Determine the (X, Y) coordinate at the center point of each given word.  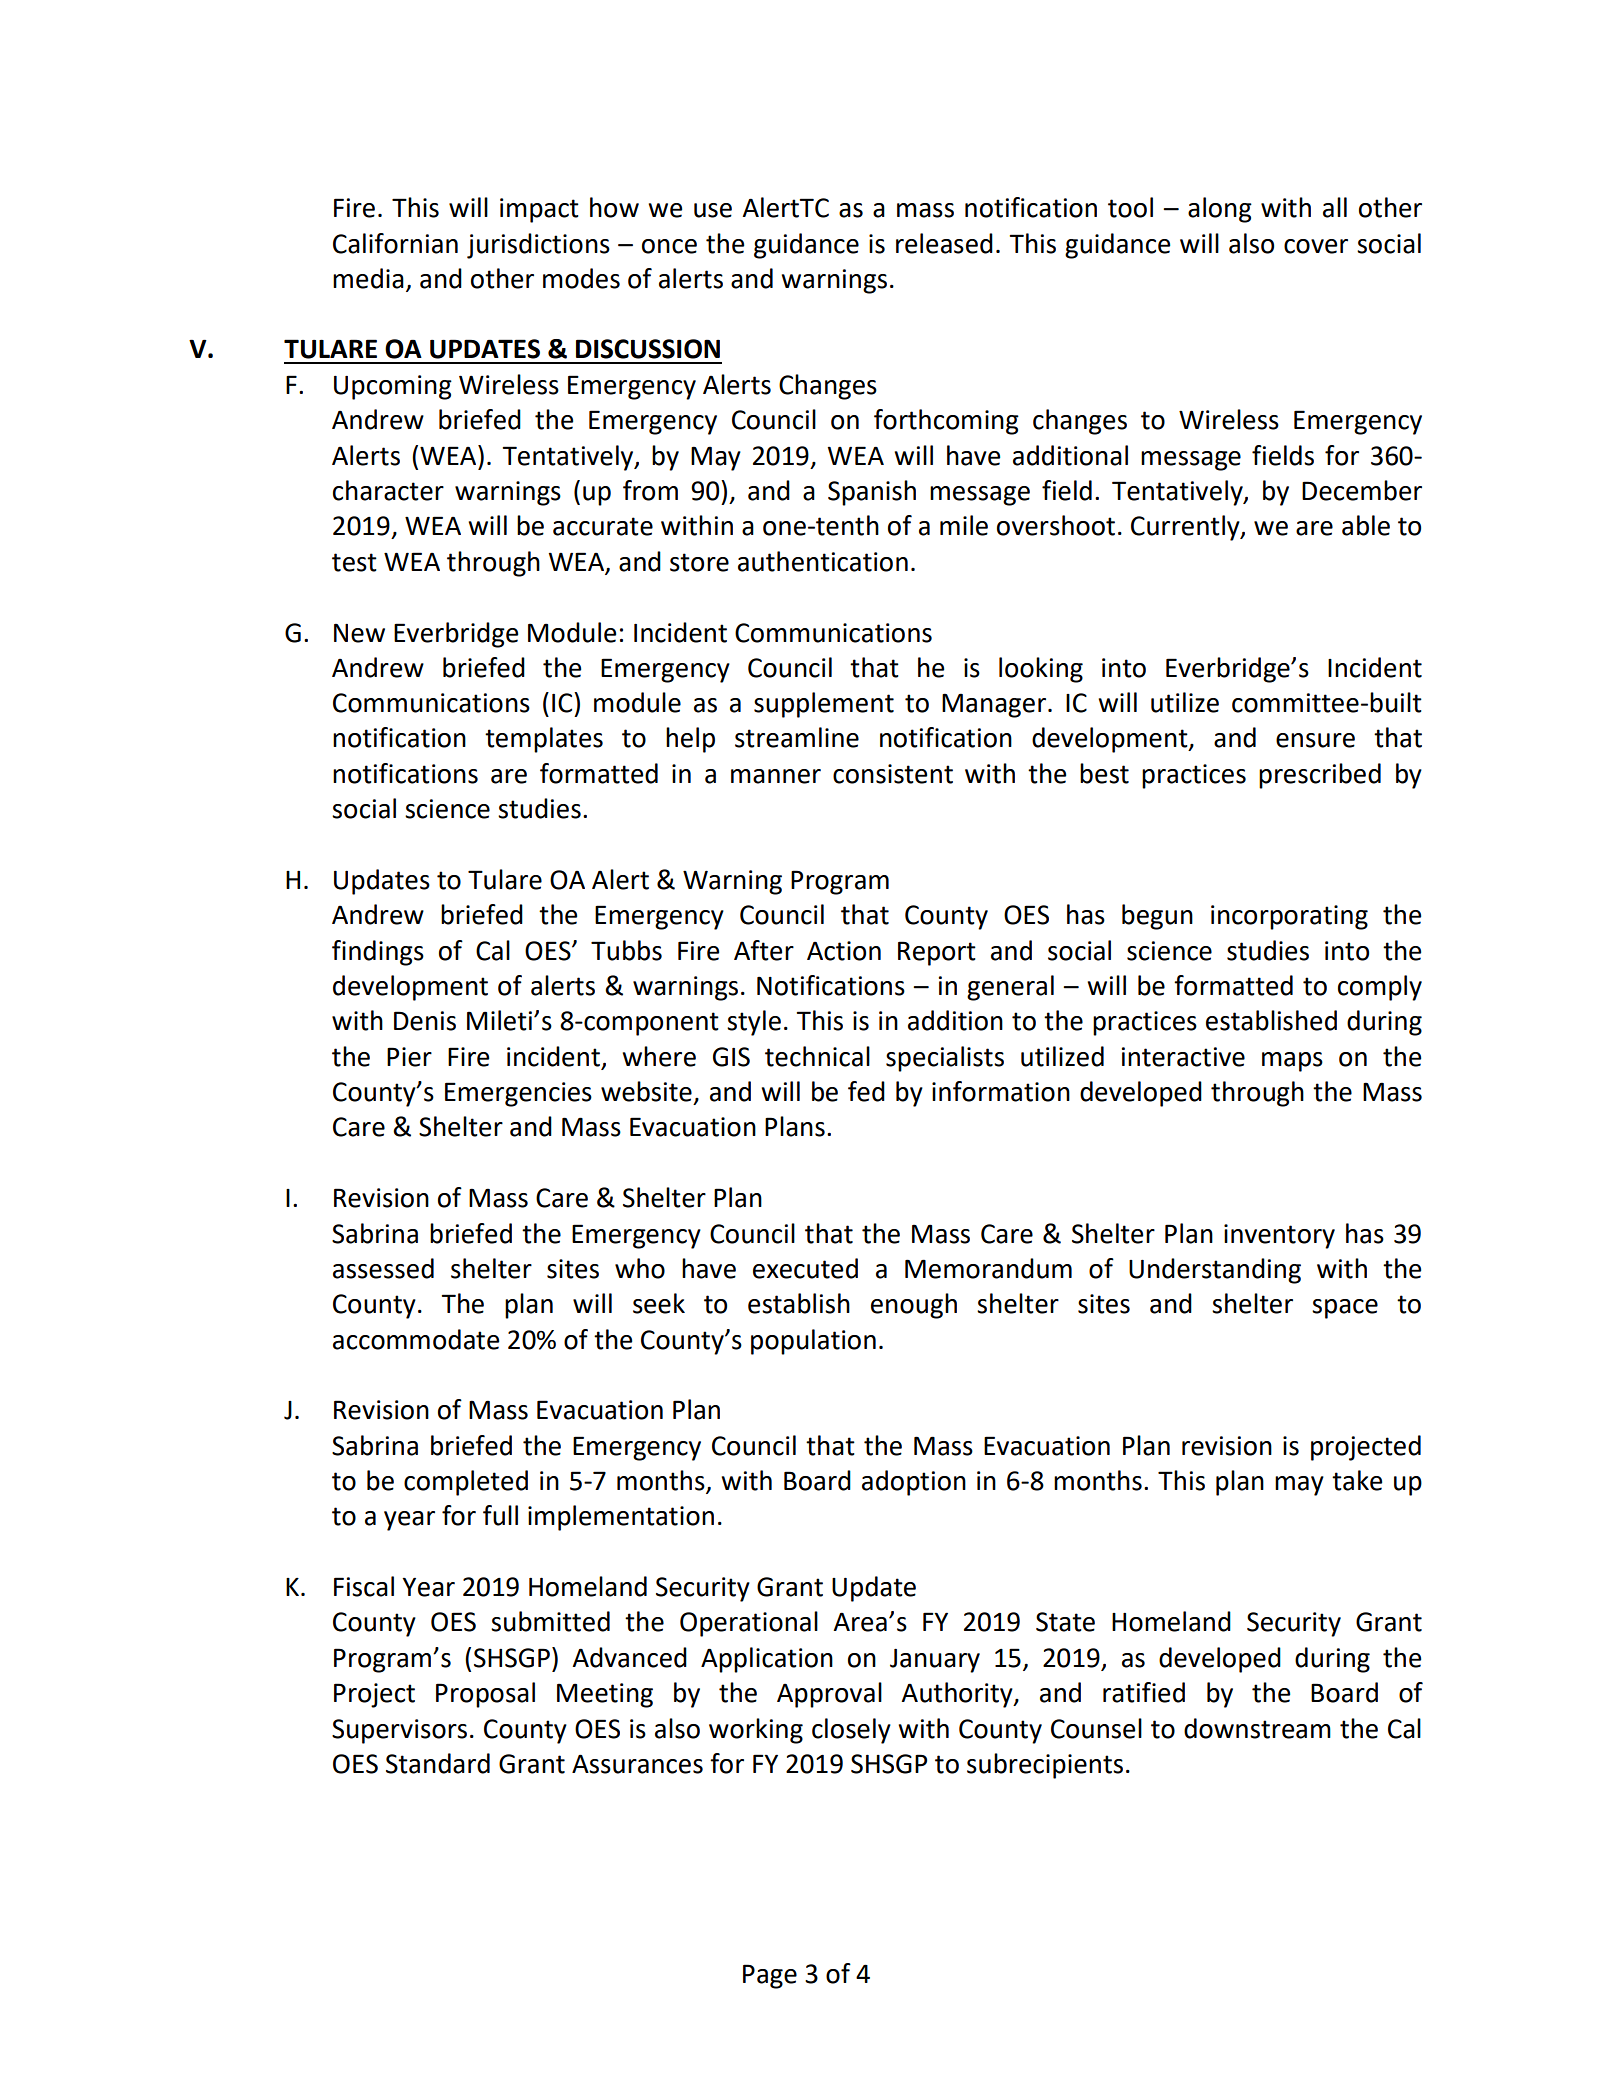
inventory (1279, 1236)
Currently (1186, 528)
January (935, 1661)
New (359, 633)
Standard (438, 1763)
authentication (823, 561)
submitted (550, 1621)
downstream (1257, 1728)
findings (378, 953)
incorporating (1289, 917)
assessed (383, 1268)
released (944, 243)
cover (1316, 246)
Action (844, 951)
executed (805, 1268)
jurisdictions (538, 246)
